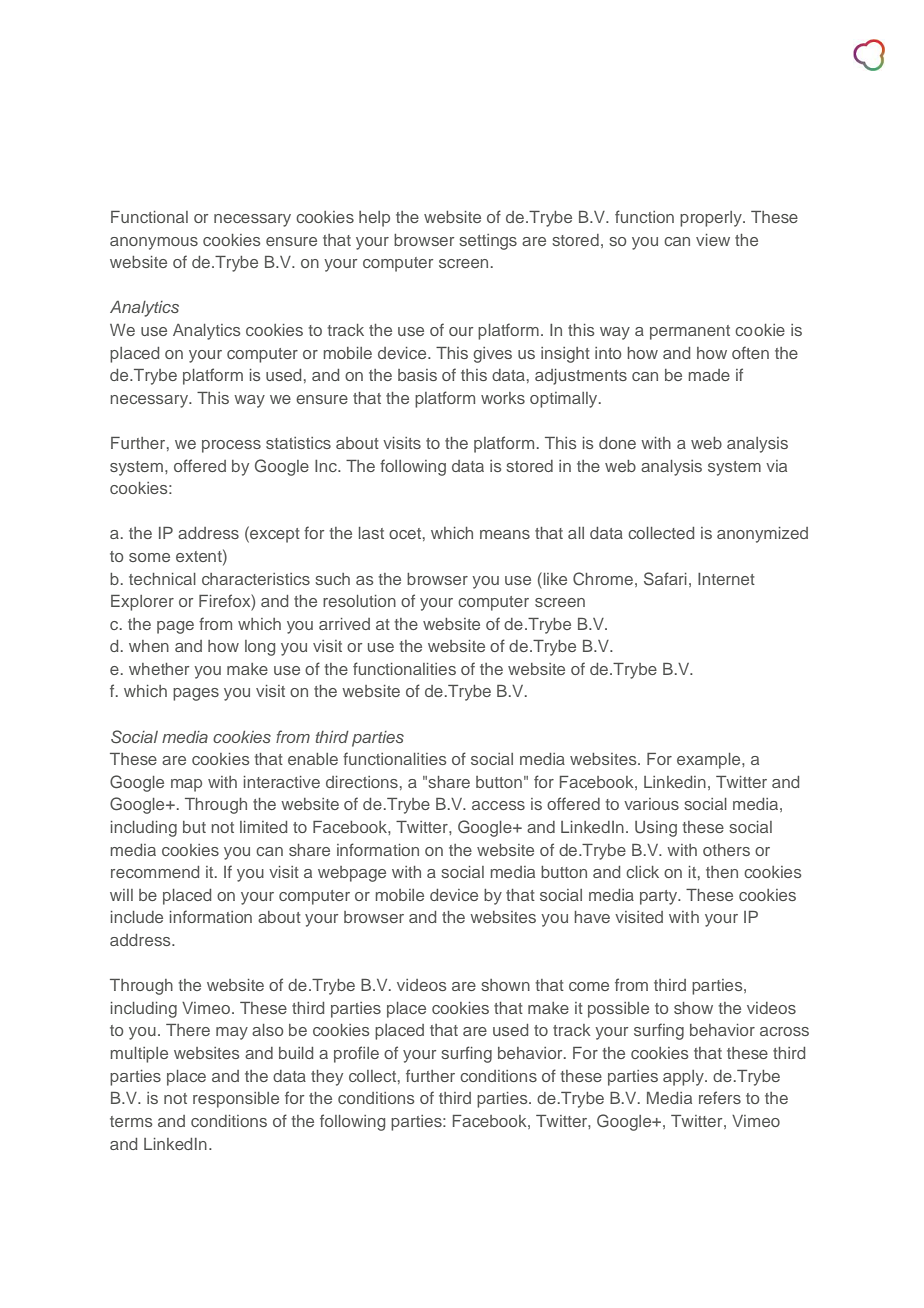 The width and height of the page is (924, 1308). Describe the element at coordinates (498, 805) in the page. I see `access` at that location.
